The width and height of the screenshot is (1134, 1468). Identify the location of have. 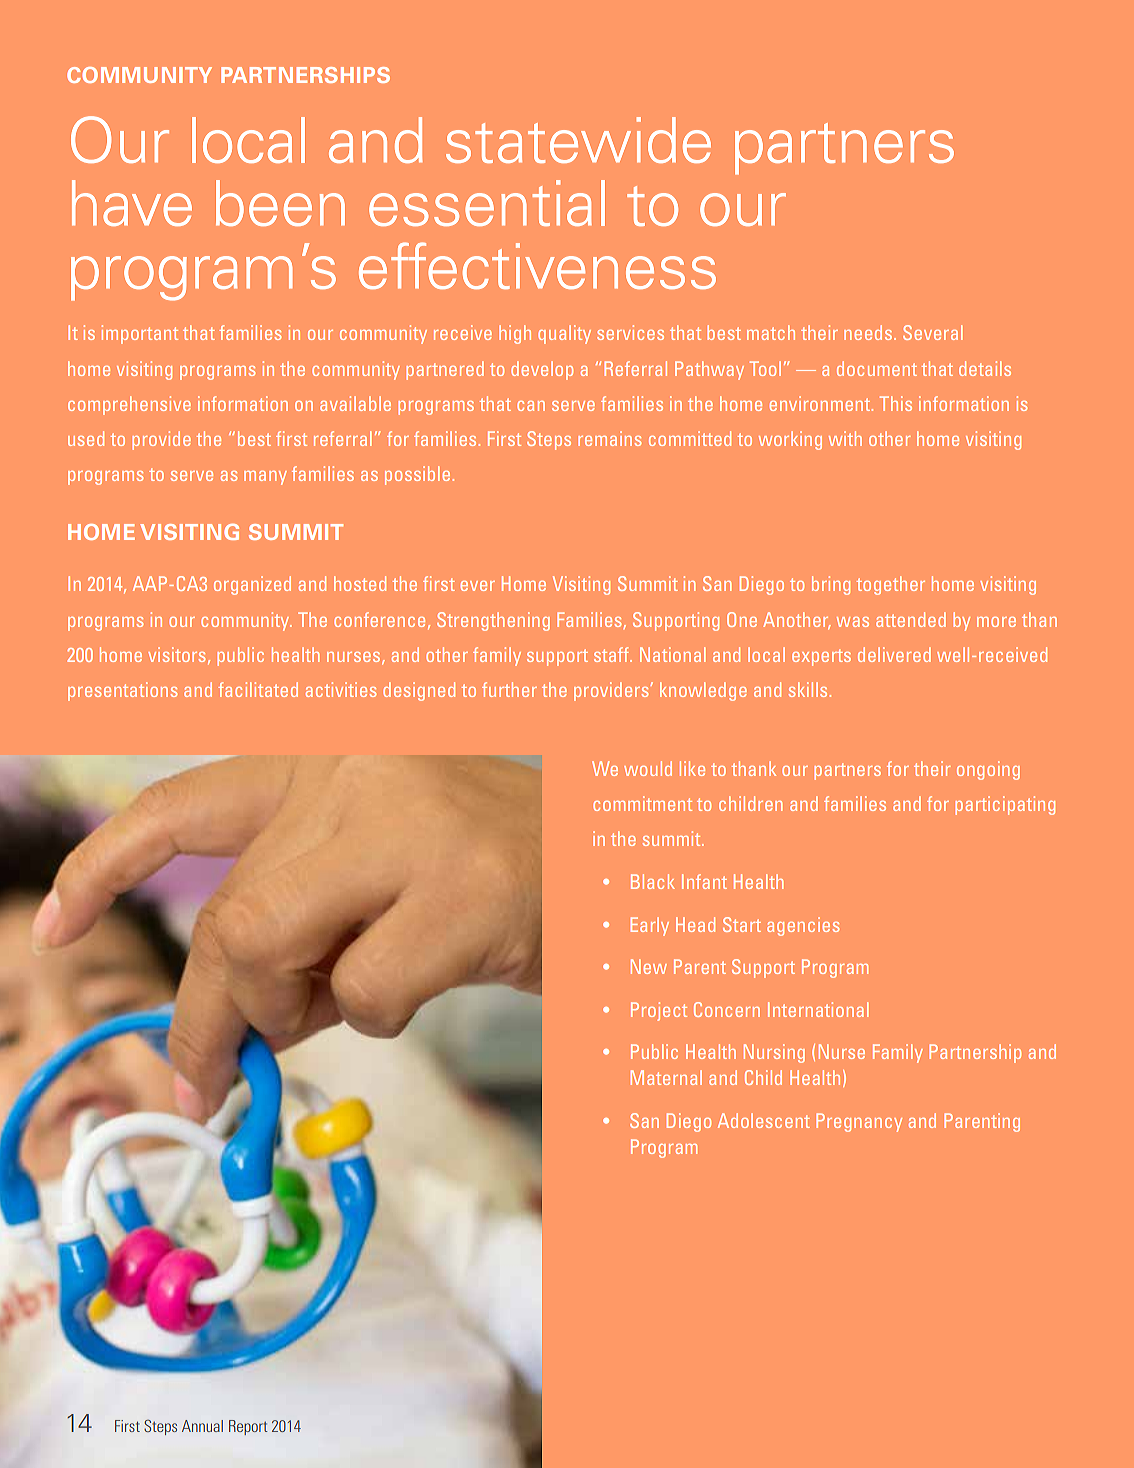
(132, 203).
